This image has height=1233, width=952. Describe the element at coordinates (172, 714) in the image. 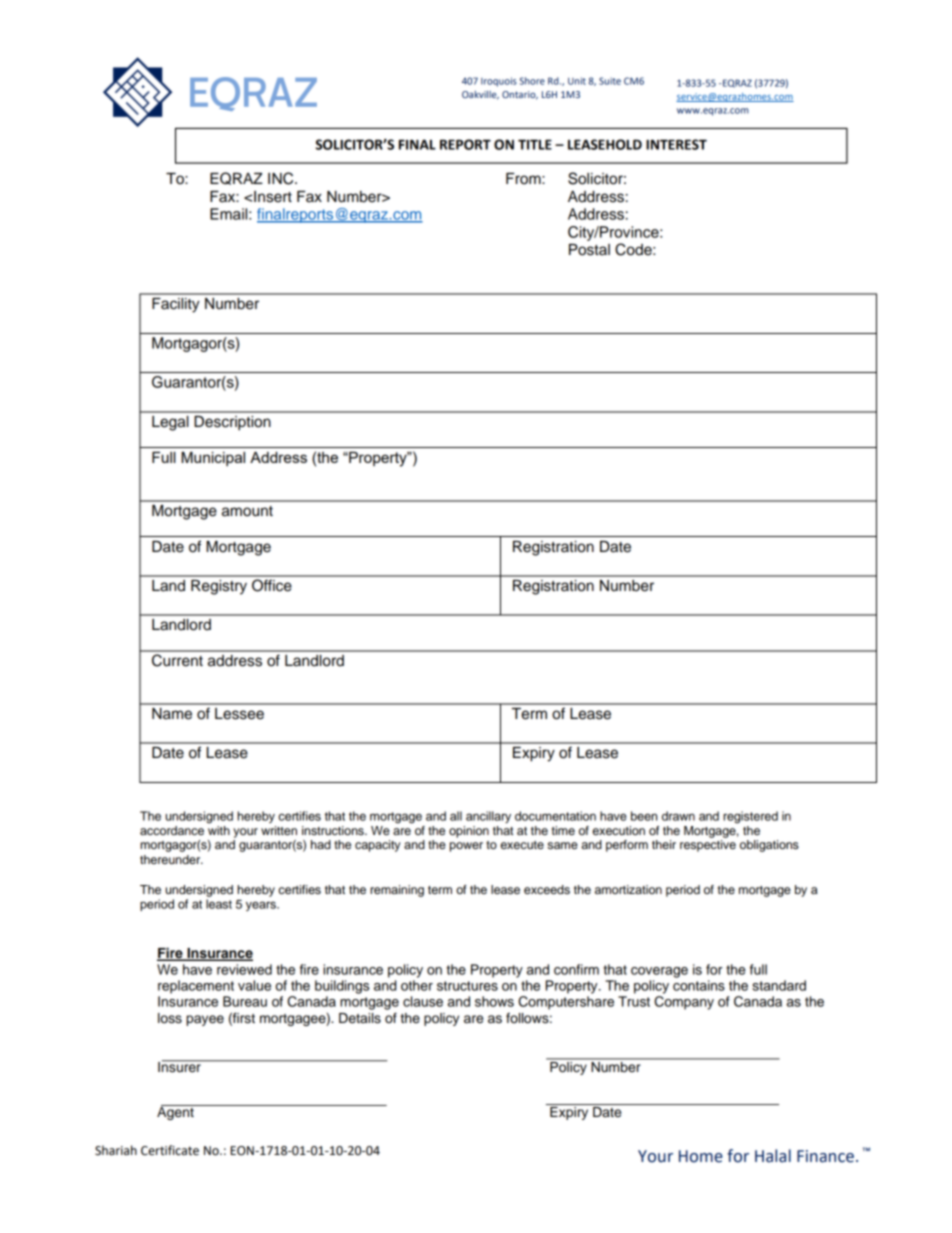

I see `Name` at that location.
